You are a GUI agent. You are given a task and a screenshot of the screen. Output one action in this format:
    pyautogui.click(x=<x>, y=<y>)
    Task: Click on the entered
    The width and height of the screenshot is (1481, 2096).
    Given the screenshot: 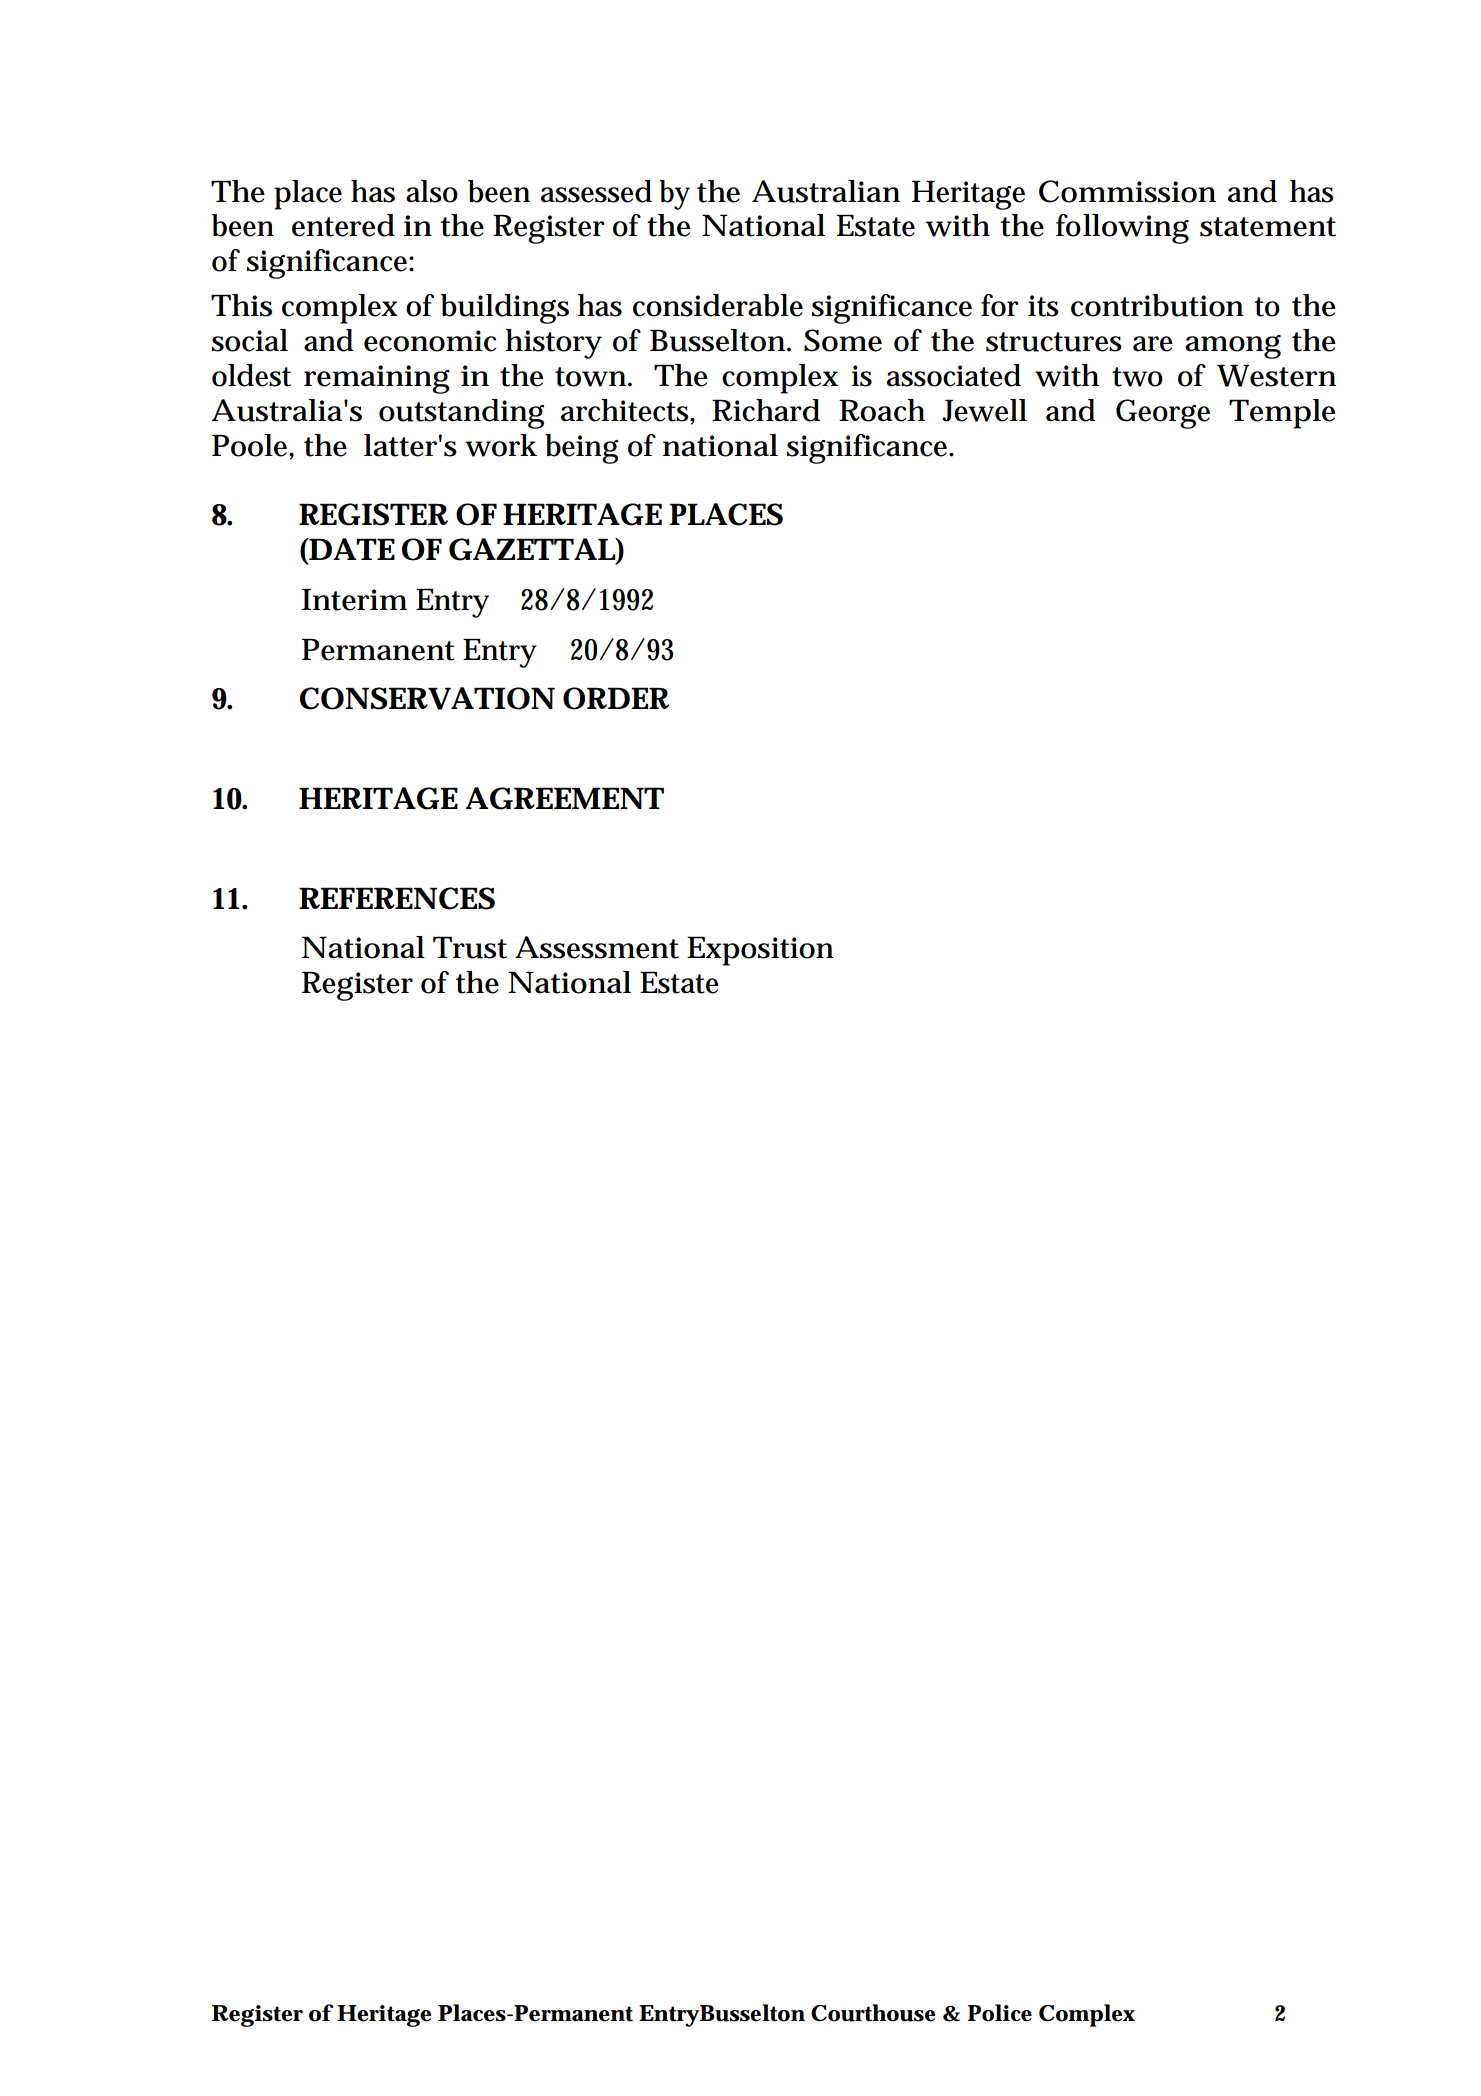 What is the action you would take?
    pyautogui.click(x=343, y=225)
